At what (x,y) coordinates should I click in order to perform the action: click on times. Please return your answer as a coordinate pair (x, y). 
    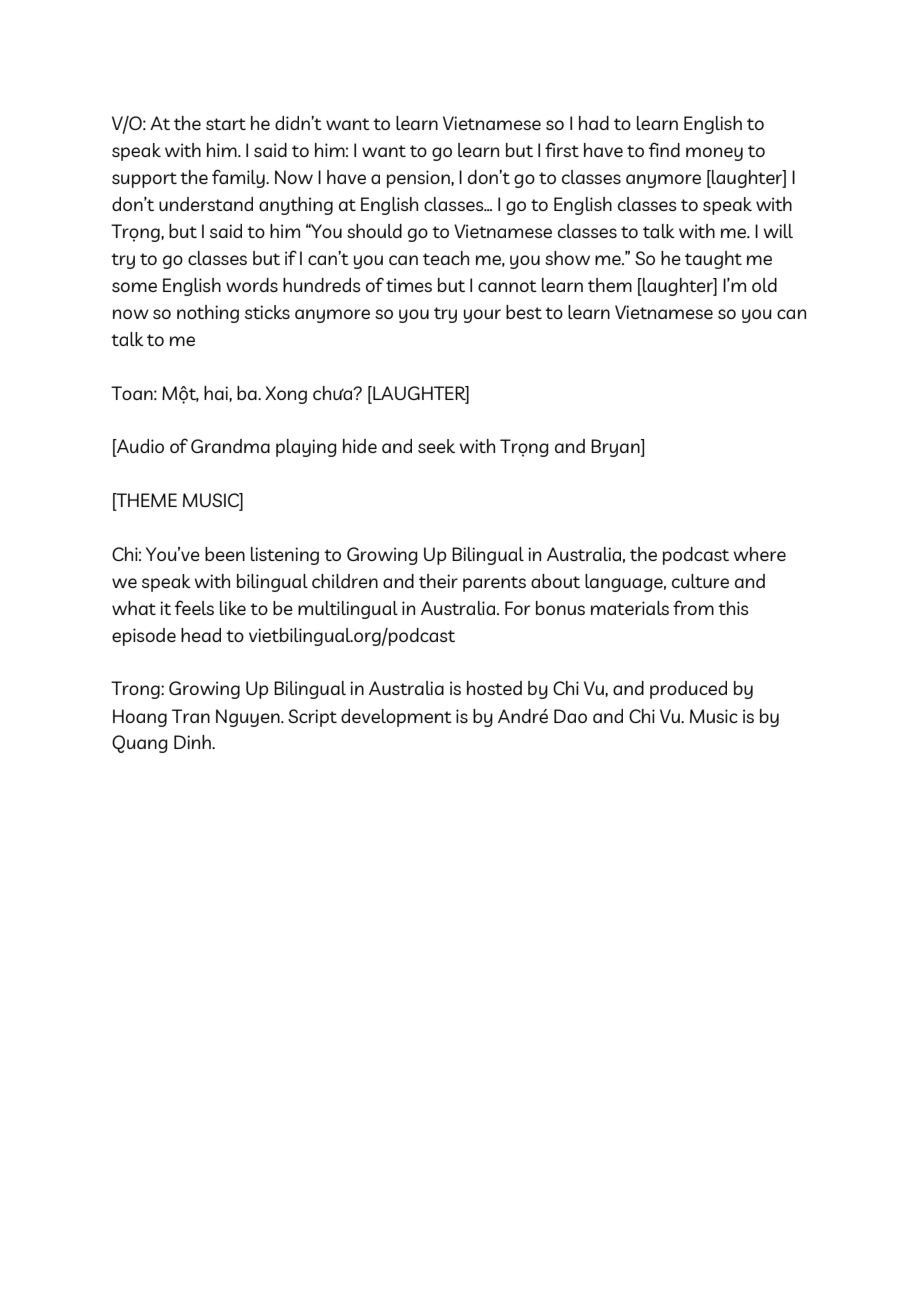
    Looking at the image, I should click on (409, 285).
